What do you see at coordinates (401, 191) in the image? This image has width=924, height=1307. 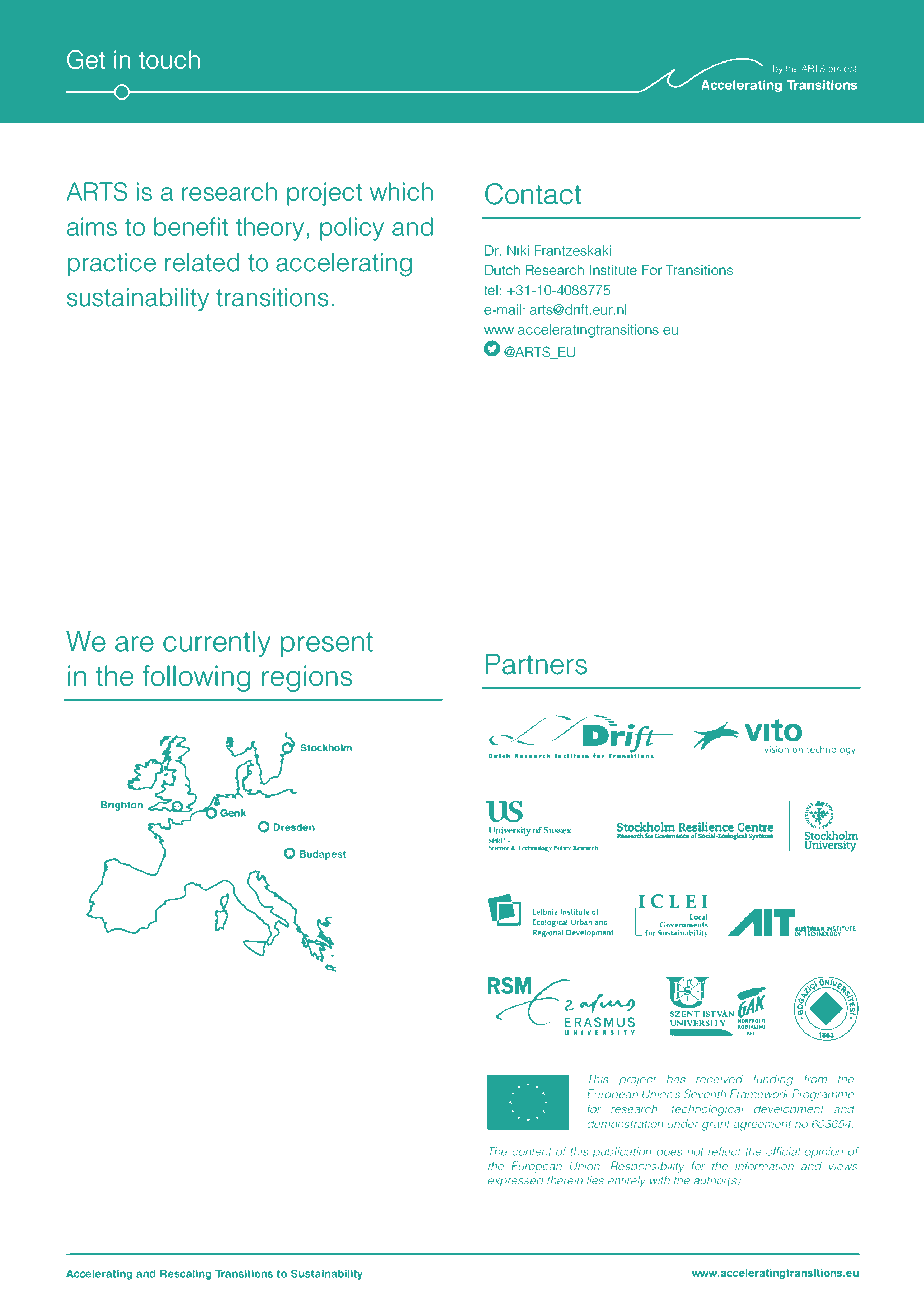 I see `which` at bounding box center [401, 191].
